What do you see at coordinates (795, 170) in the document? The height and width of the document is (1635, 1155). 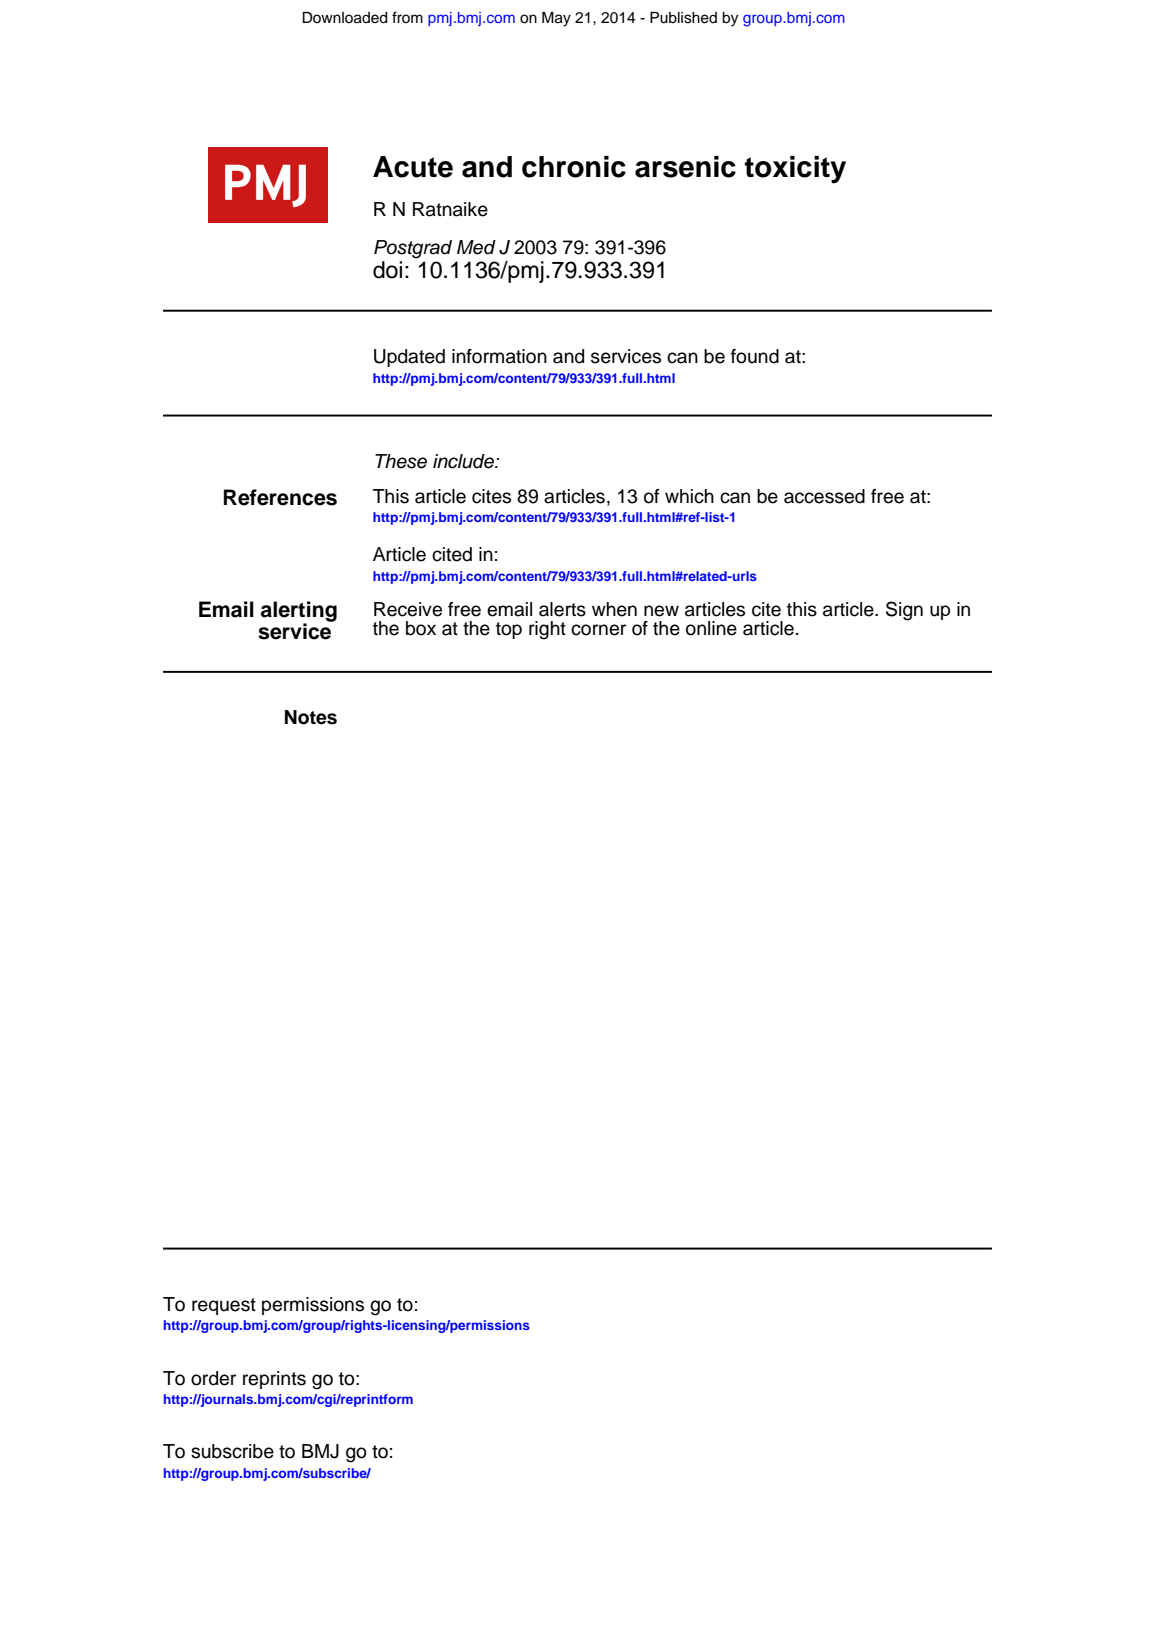 I see `toxicity` at bounding box center [795, 170].
